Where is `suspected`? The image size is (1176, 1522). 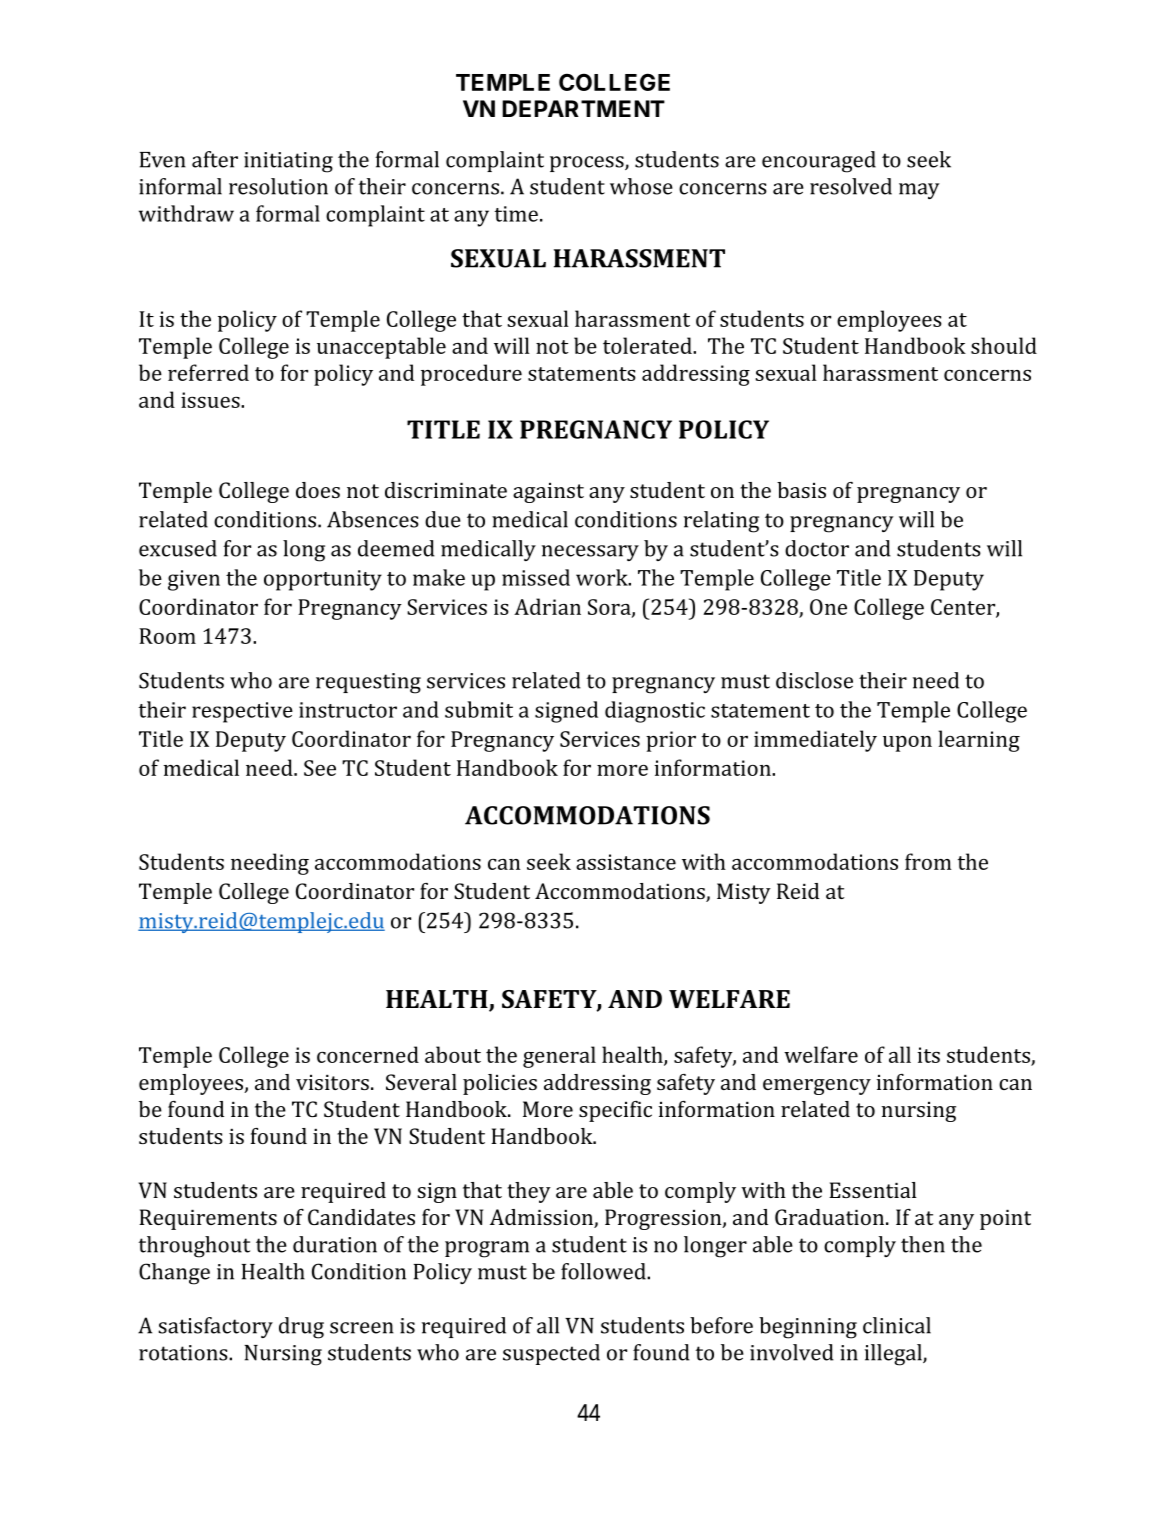
suspected is located at coordinates (551, 1354).
